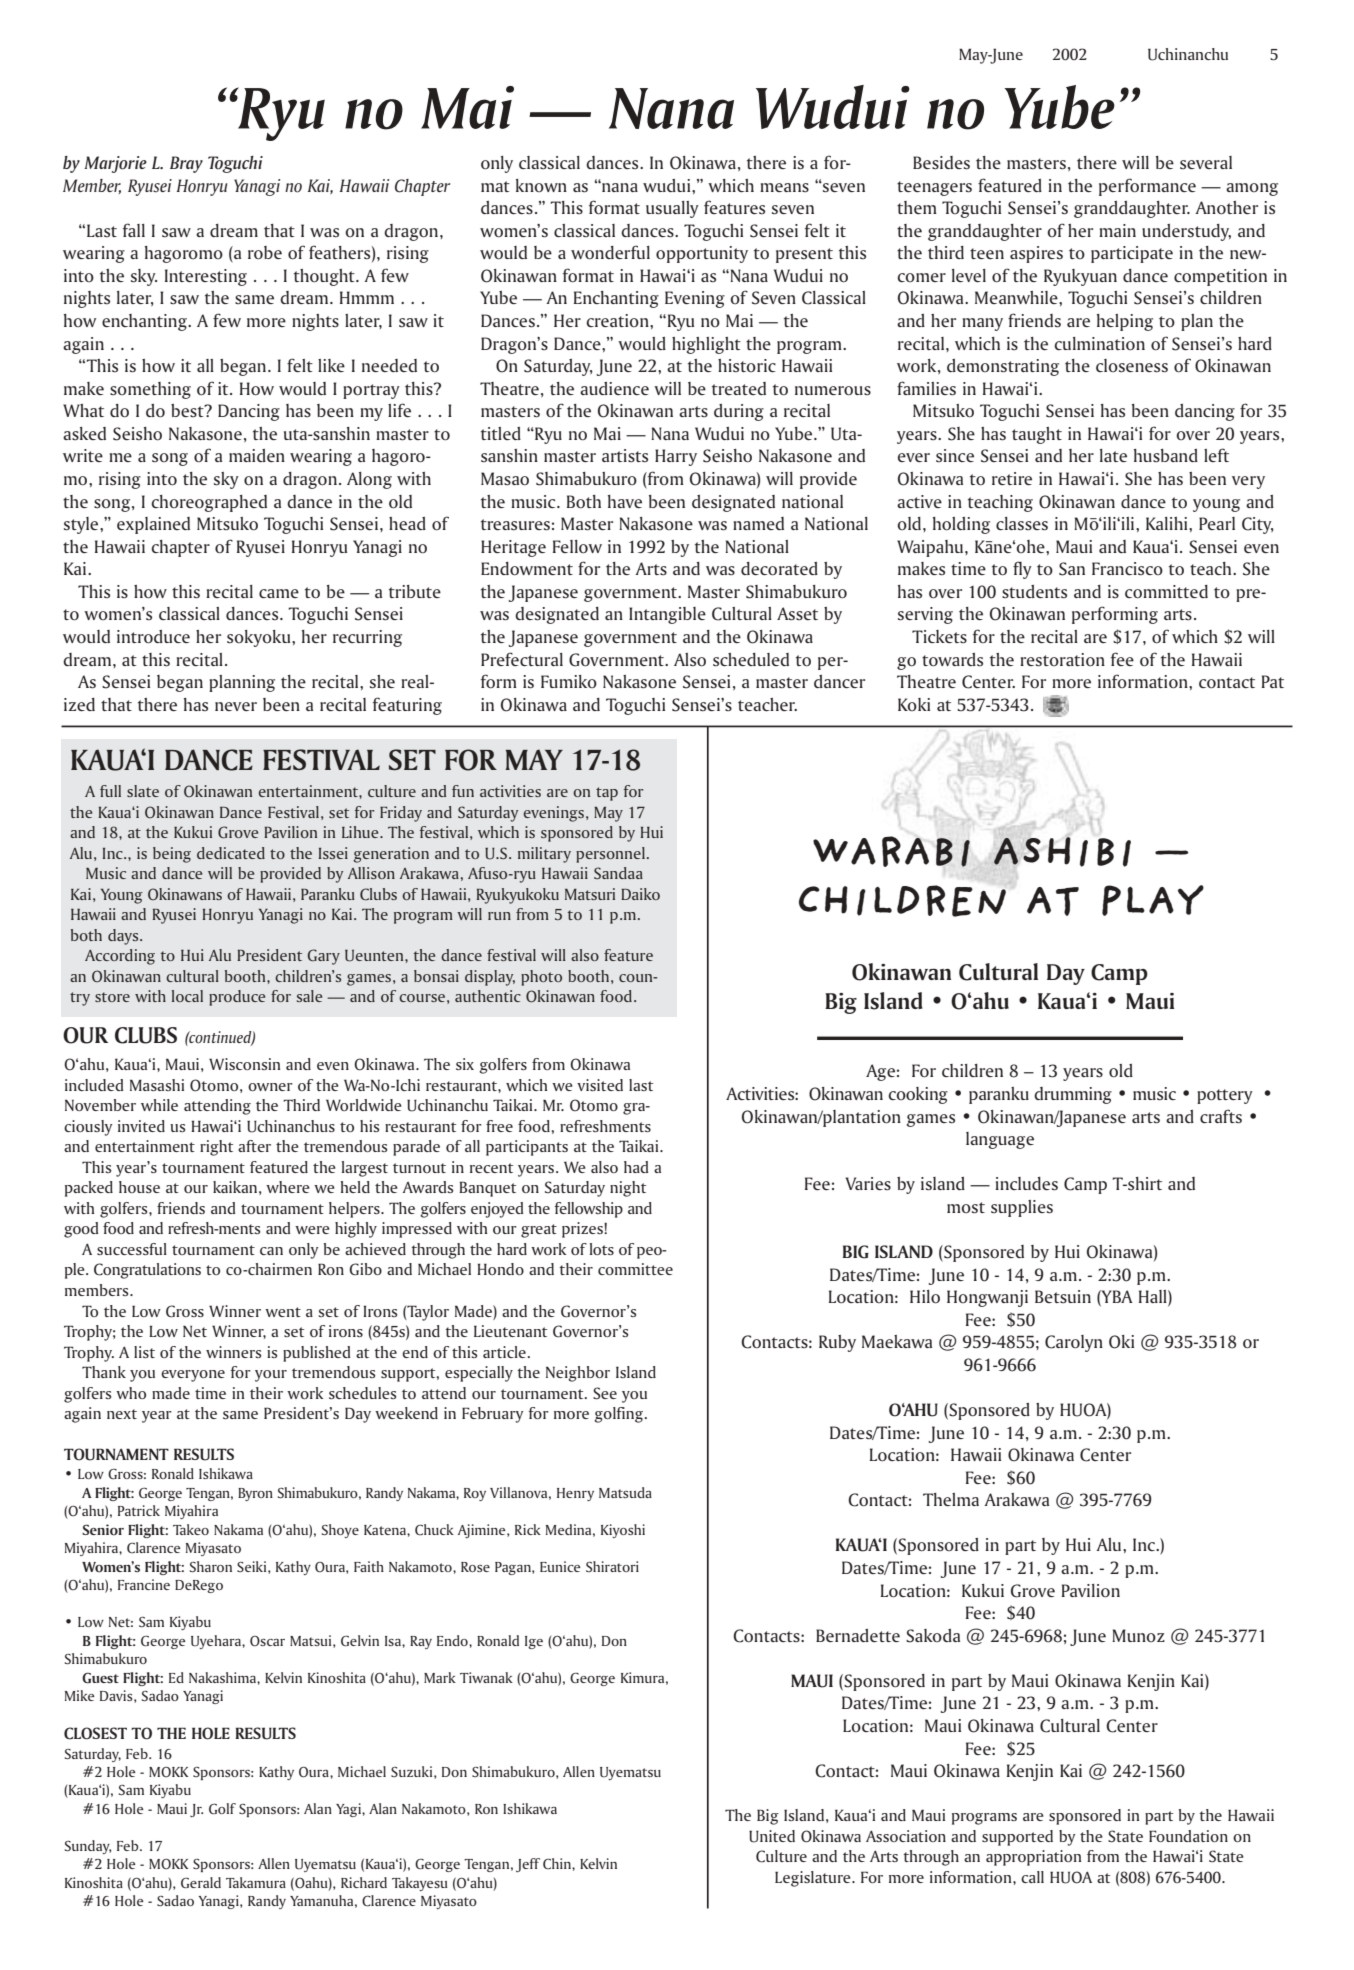  I want to click on Gerald, so click(201, 1882).
